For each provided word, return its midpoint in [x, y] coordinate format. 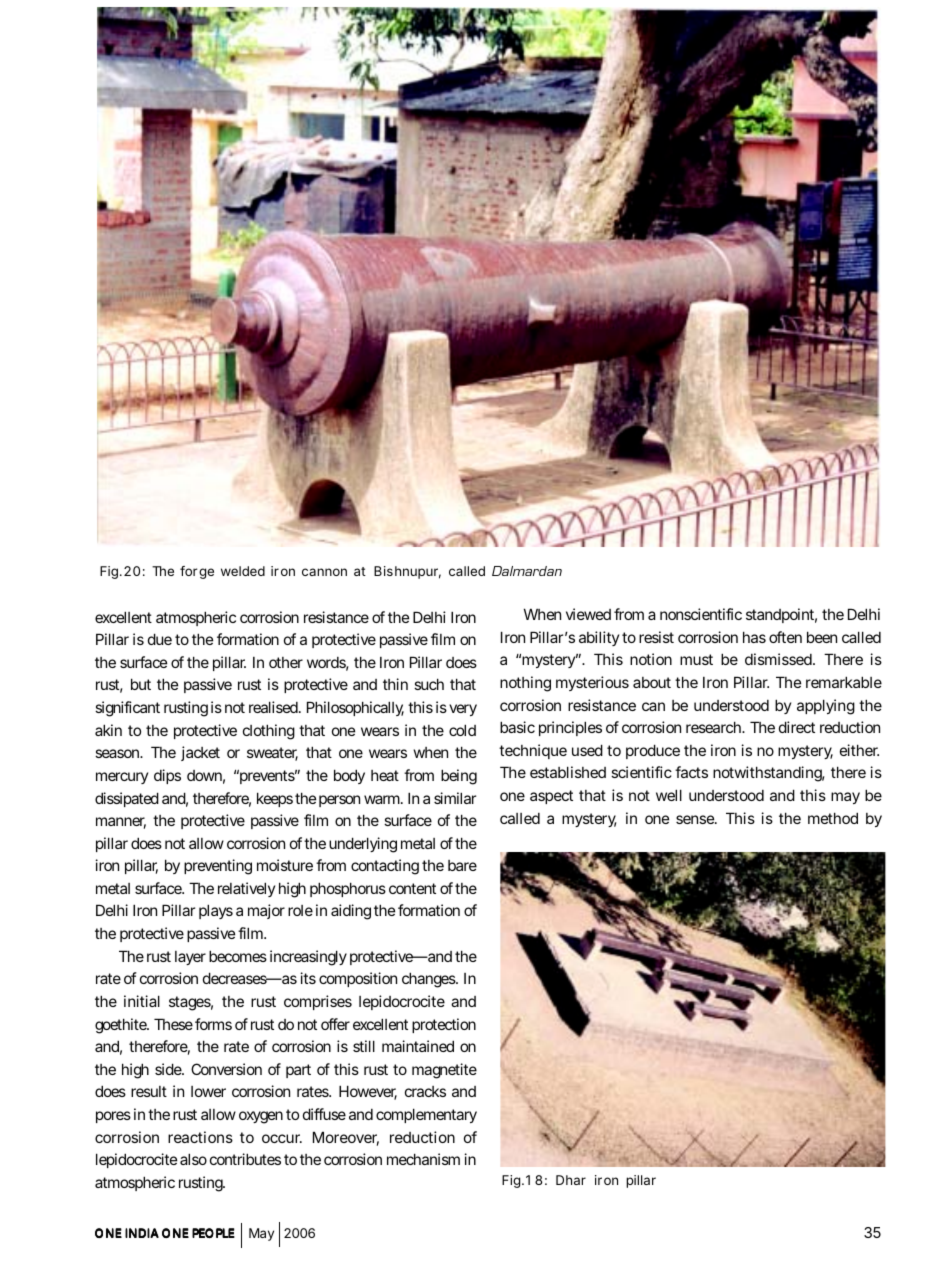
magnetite [444, 1071]
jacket [200, 753]
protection [444, 1025]
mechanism [423, 1159]
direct [797, 727]
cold [462, 730]
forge [197, 572]
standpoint [781, 615]
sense [696, 819]
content [412, 888]
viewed [588, 614]
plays [216, 911]
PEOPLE [213, 1233]
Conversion [226, 1069]
